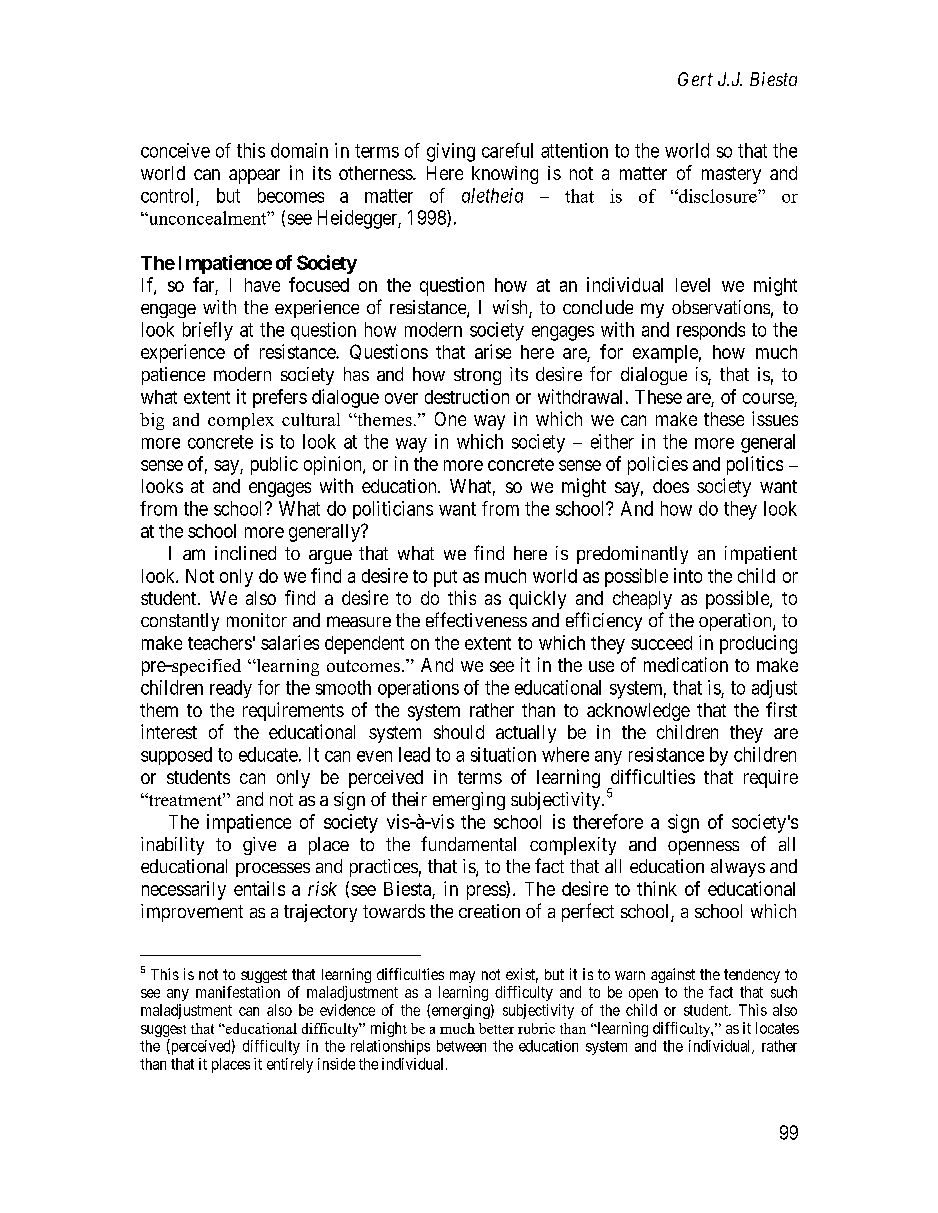 This screenshot has height=1213, width=938. I want to click on conceive, so click(175, 150).
